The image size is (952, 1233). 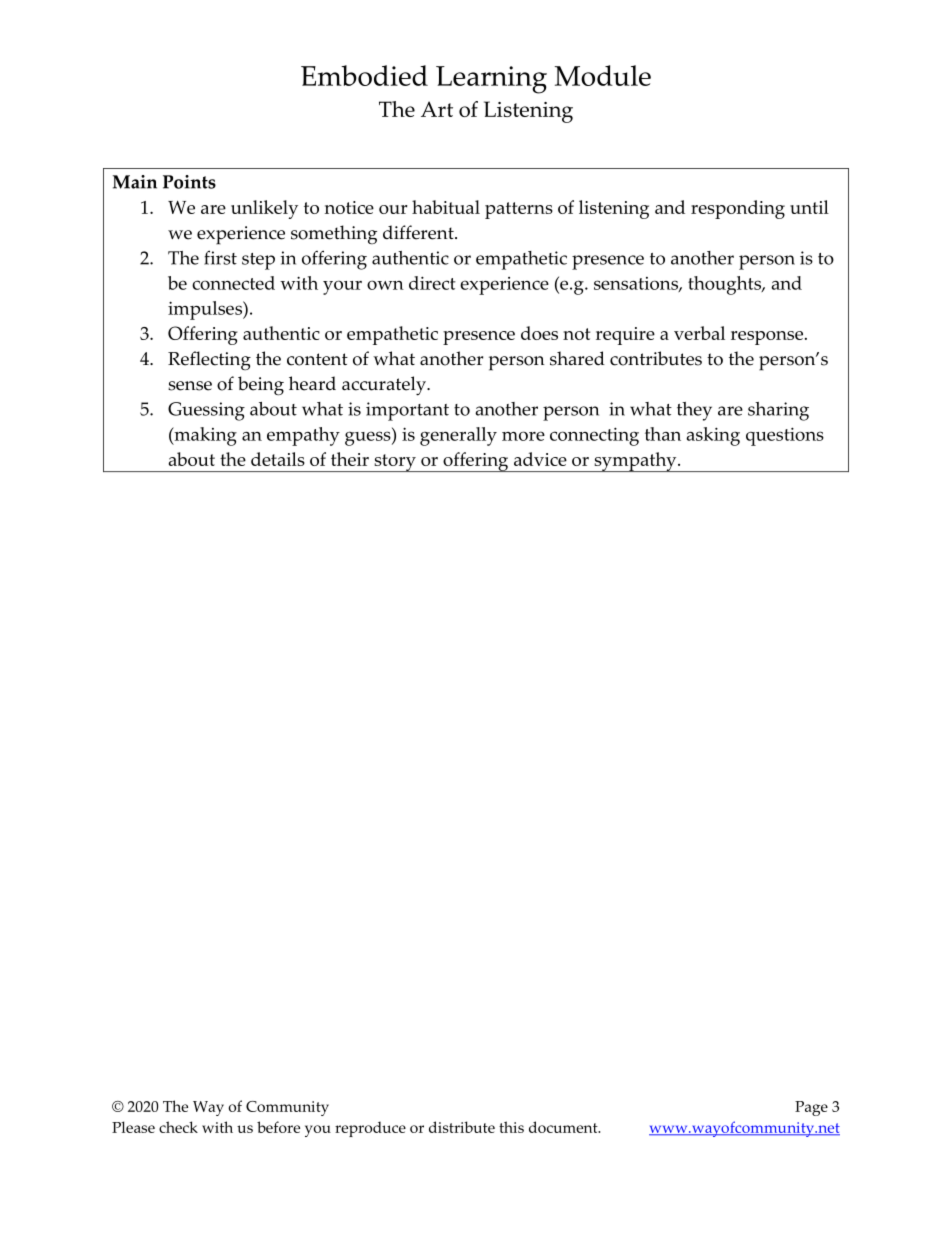 What do you see at coordinates (811, 1108) in the screenshot?
I see `Page` at bounding box center [811, 1108].
